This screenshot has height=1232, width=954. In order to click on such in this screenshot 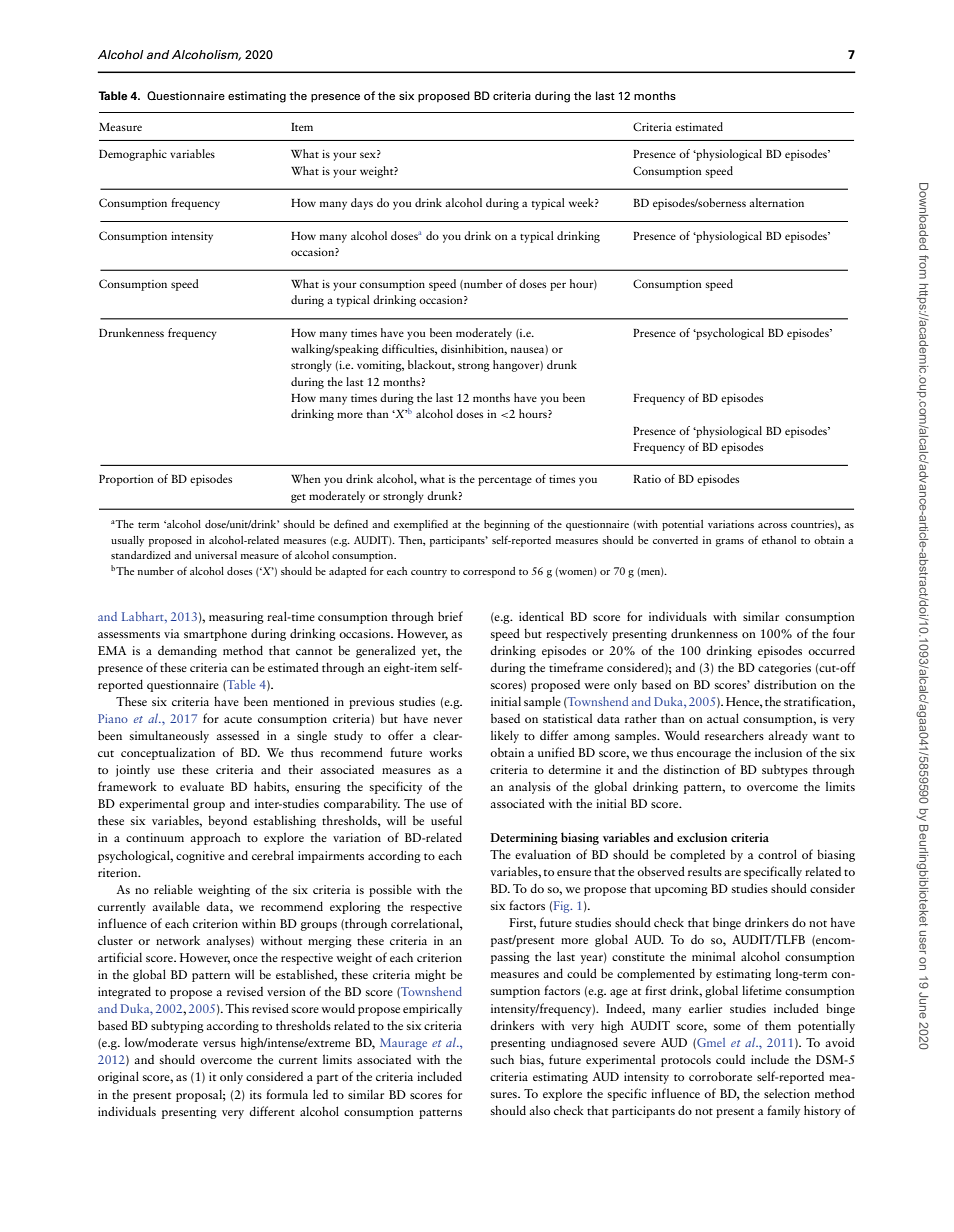, I will do `click(502, 1059)`.
